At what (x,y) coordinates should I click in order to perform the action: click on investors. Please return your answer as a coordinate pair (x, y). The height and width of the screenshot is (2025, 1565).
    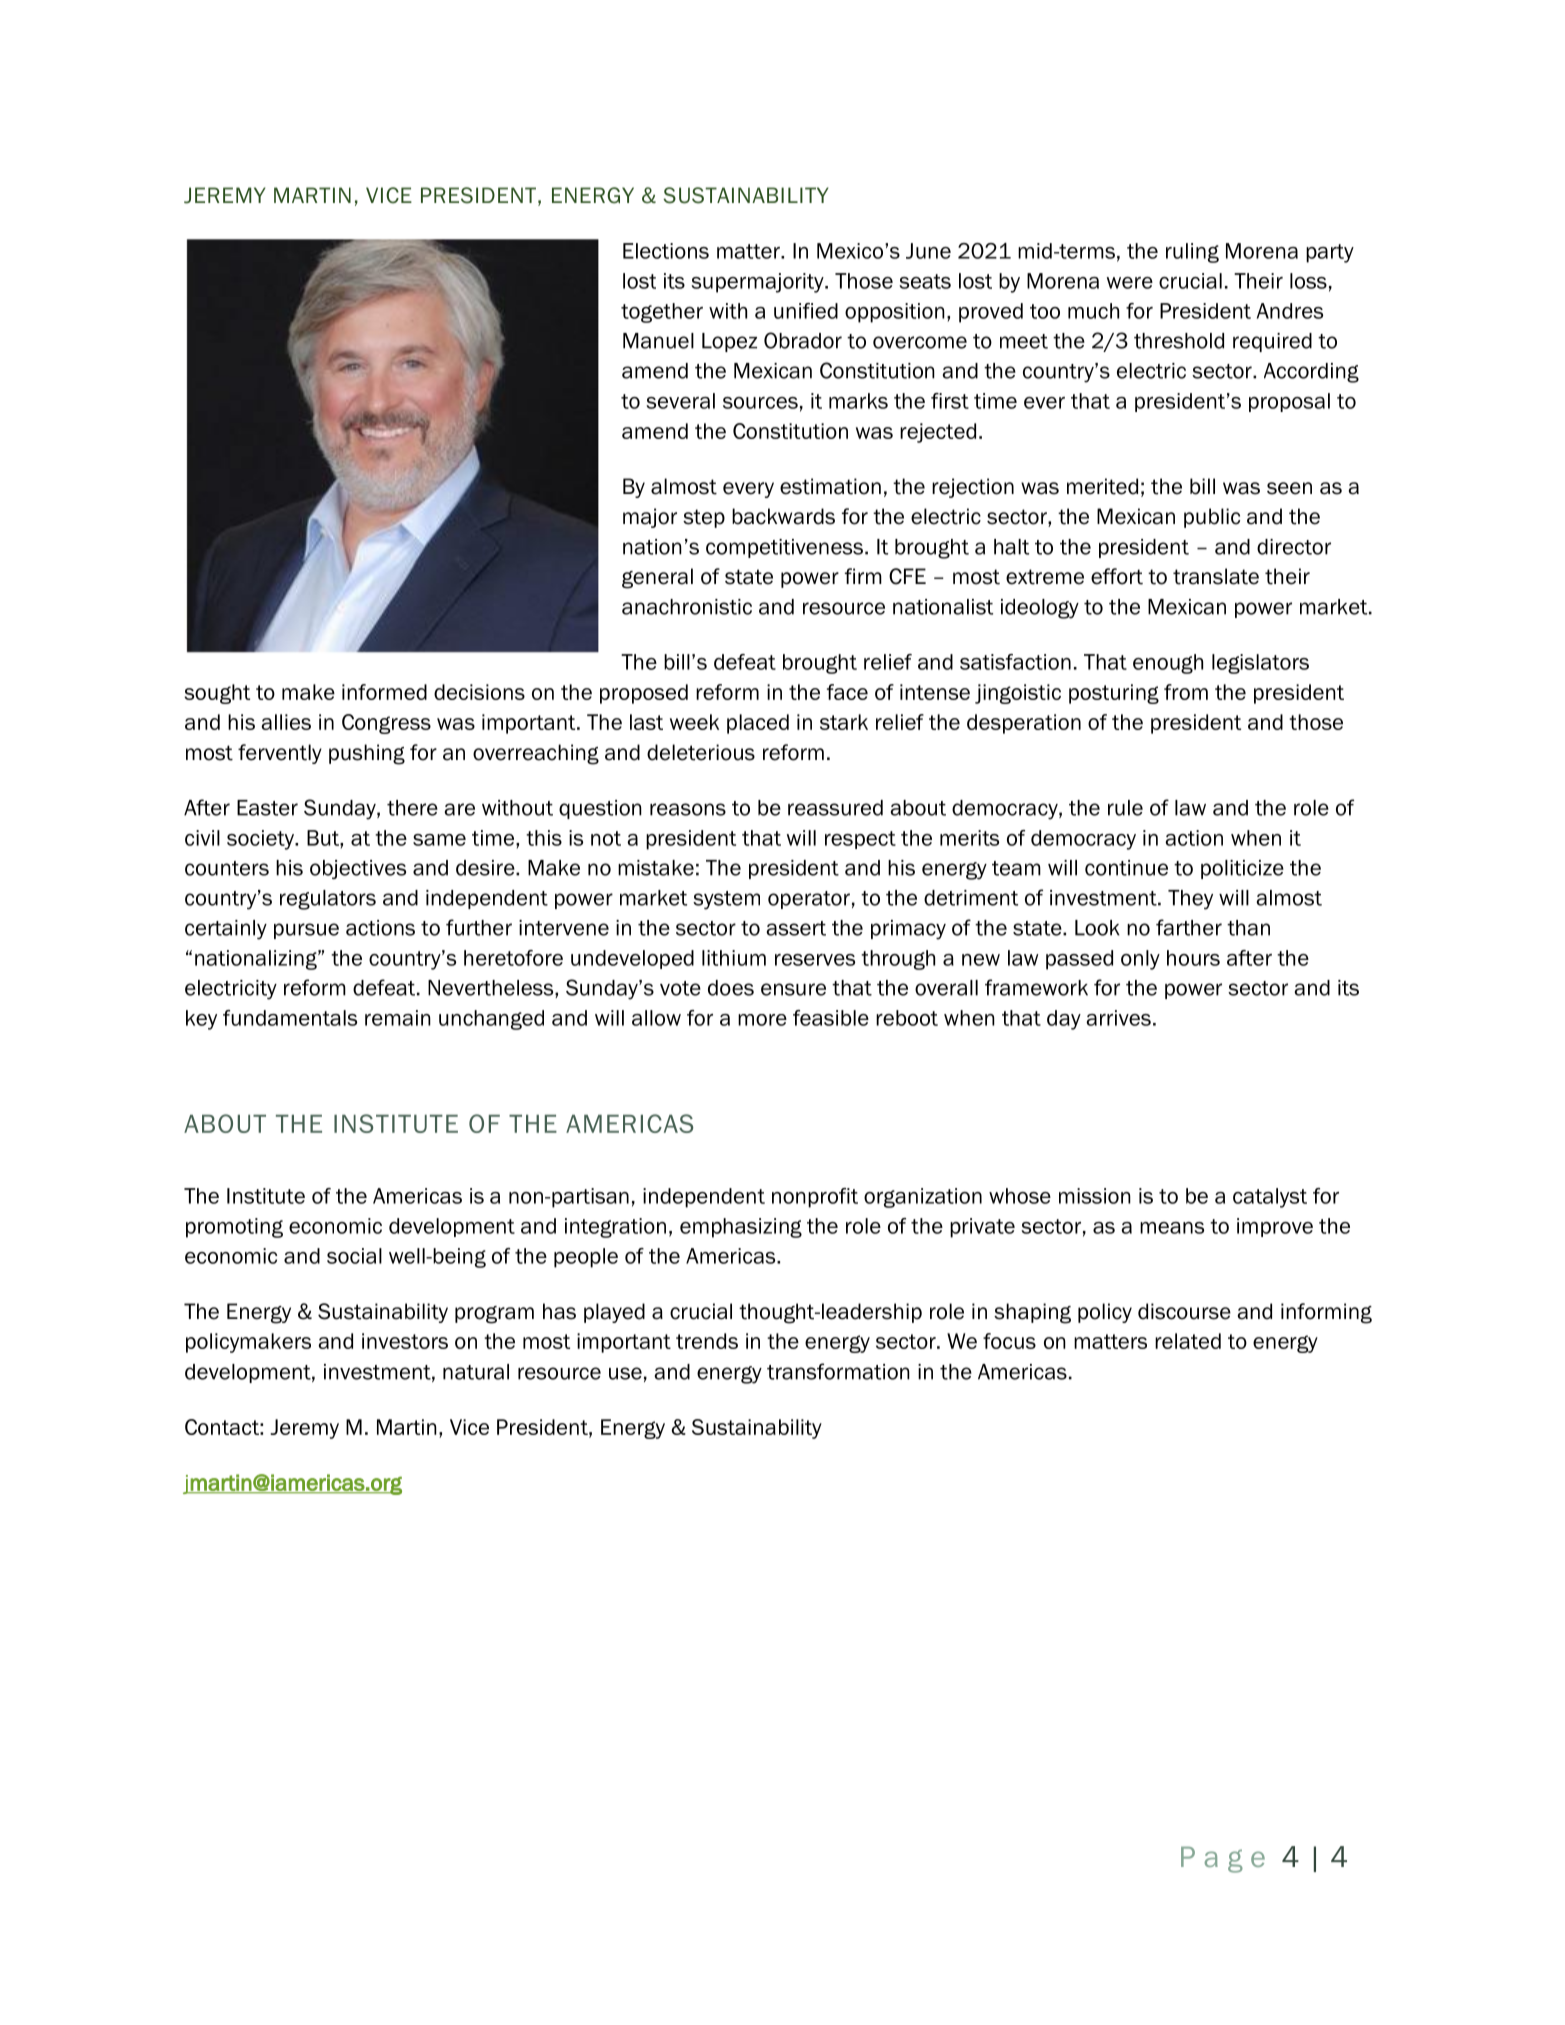
    Looking at the image, I should click on (405, 1341).
